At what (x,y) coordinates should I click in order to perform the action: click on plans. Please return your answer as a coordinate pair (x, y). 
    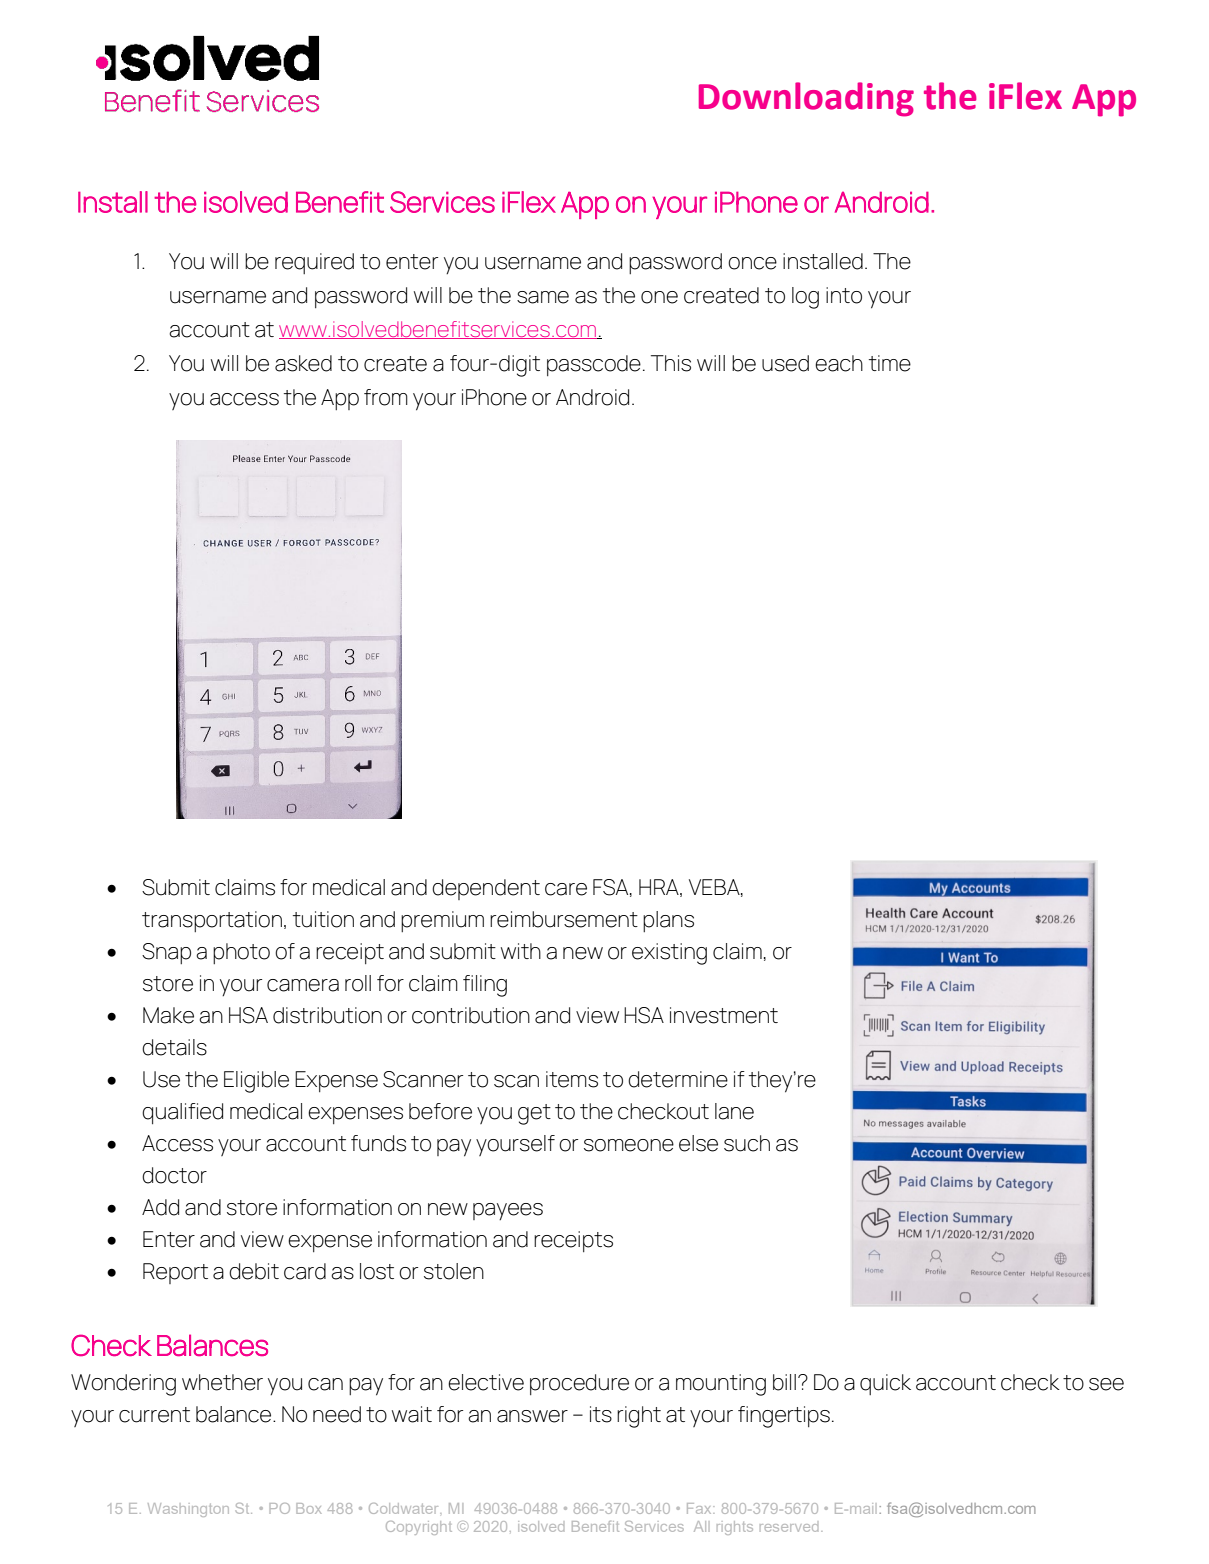
    Looking at the image, I should click on (668, 921).
